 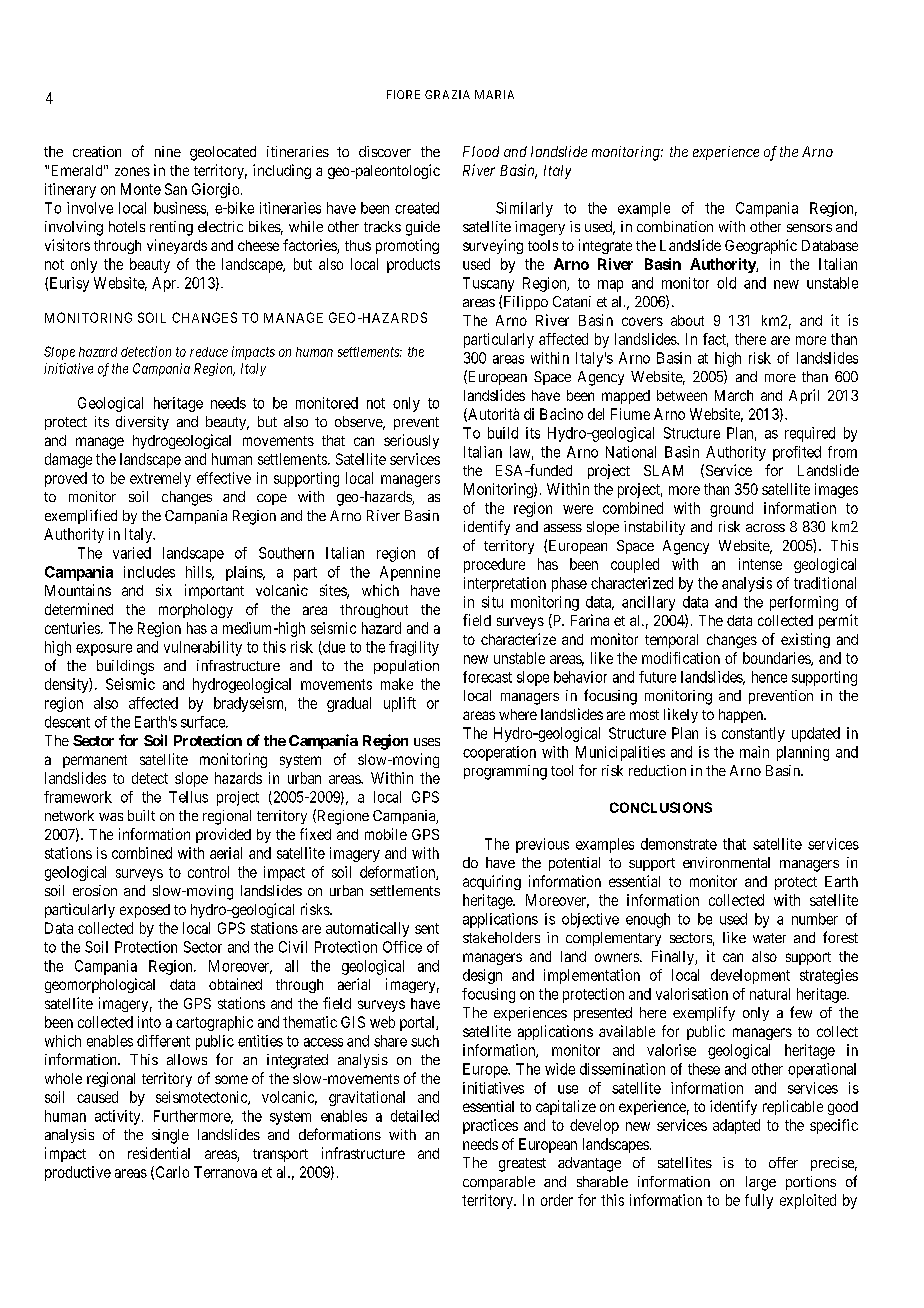 What do you see at coordinates (159, 1153) in the screenshot?
I see `residential` at bounding box center [159, 1153].
